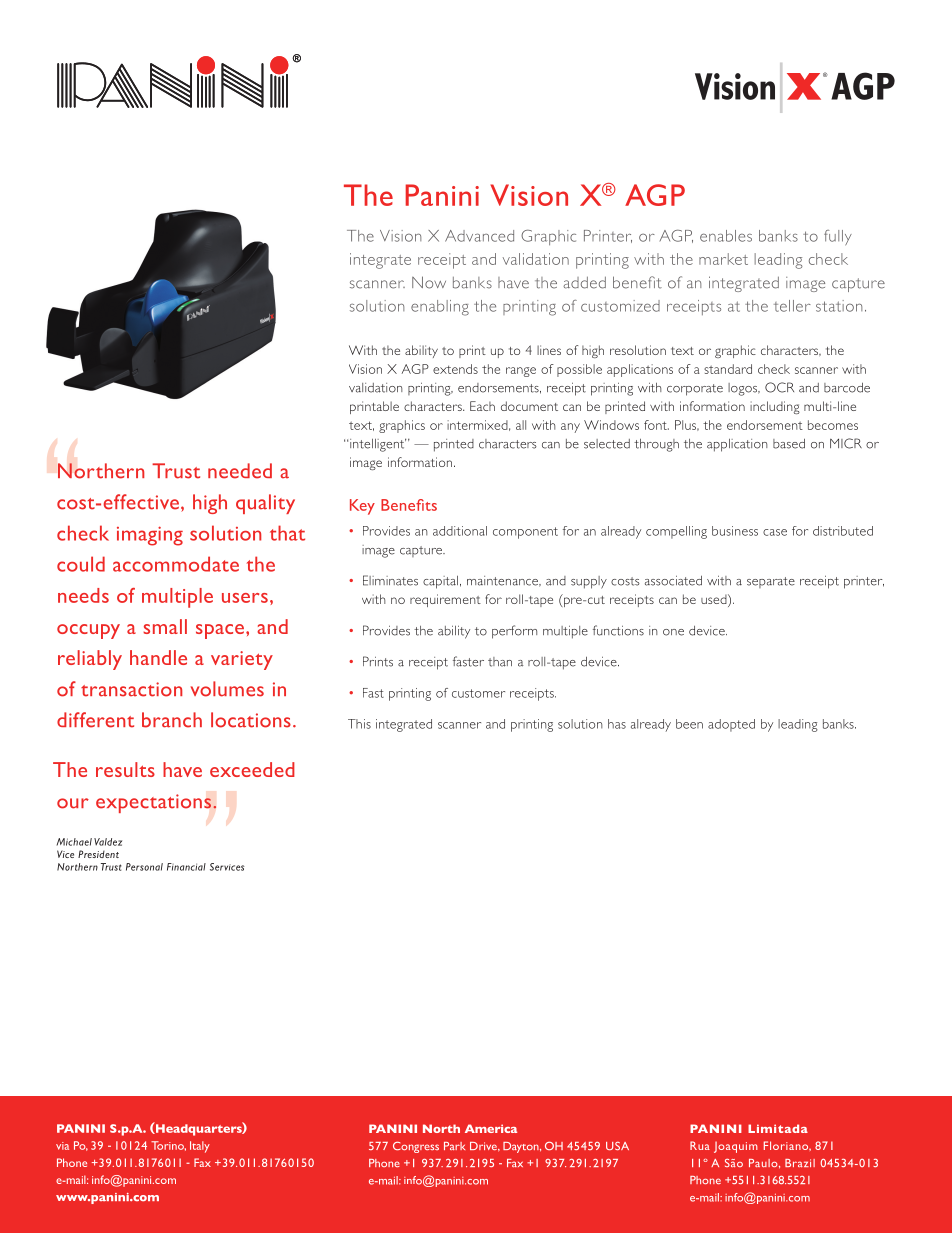 This screenshot has width=952, height=1233. What do you see at coordinates (429, 282) in the screenshot?
I see `Now` at bounding box center [429, 282].
